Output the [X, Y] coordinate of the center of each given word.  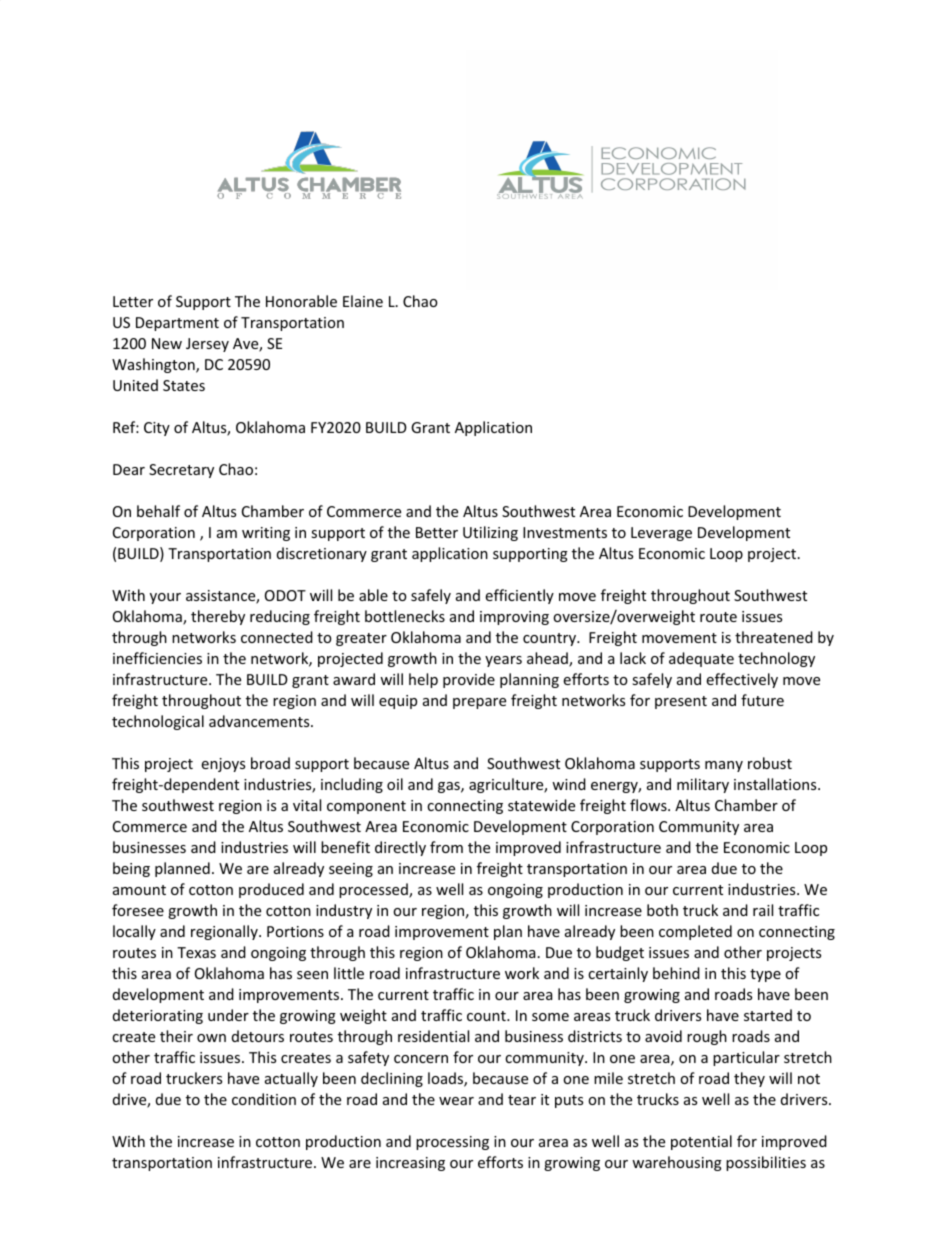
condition [264, 1099]
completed [695, 932]
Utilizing [490, 533]
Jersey [207, 345]
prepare [479, 703]
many [724, 766]
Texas [196, 952]
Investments [565, 532]
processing [452, 1143]
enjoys [223, 765]
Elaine [363, 301]
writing [266, 534]
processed [374, 890]
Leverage [661, 534]
